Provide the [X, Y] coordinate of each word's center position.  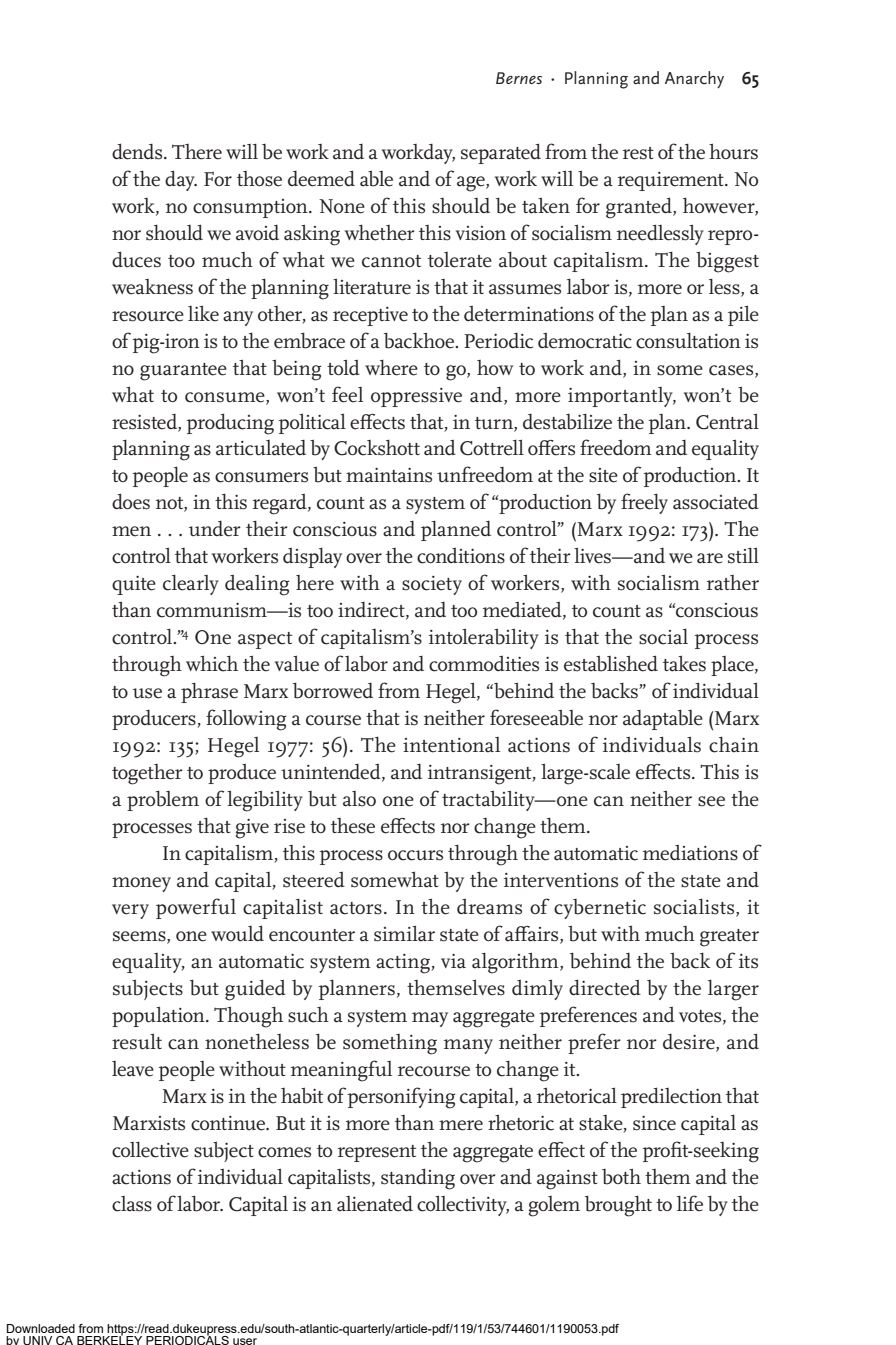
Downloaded [41, 1328]
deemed [321, 178]
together [147, 774]
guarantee [183, 372]
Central [727, 421]
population [159, 1016]
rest [638, 153]
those [259, 179]
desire [690, 1043]
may [430, 1019]
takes [684, 663]
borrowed [333, 691]
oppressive [416, 397]
